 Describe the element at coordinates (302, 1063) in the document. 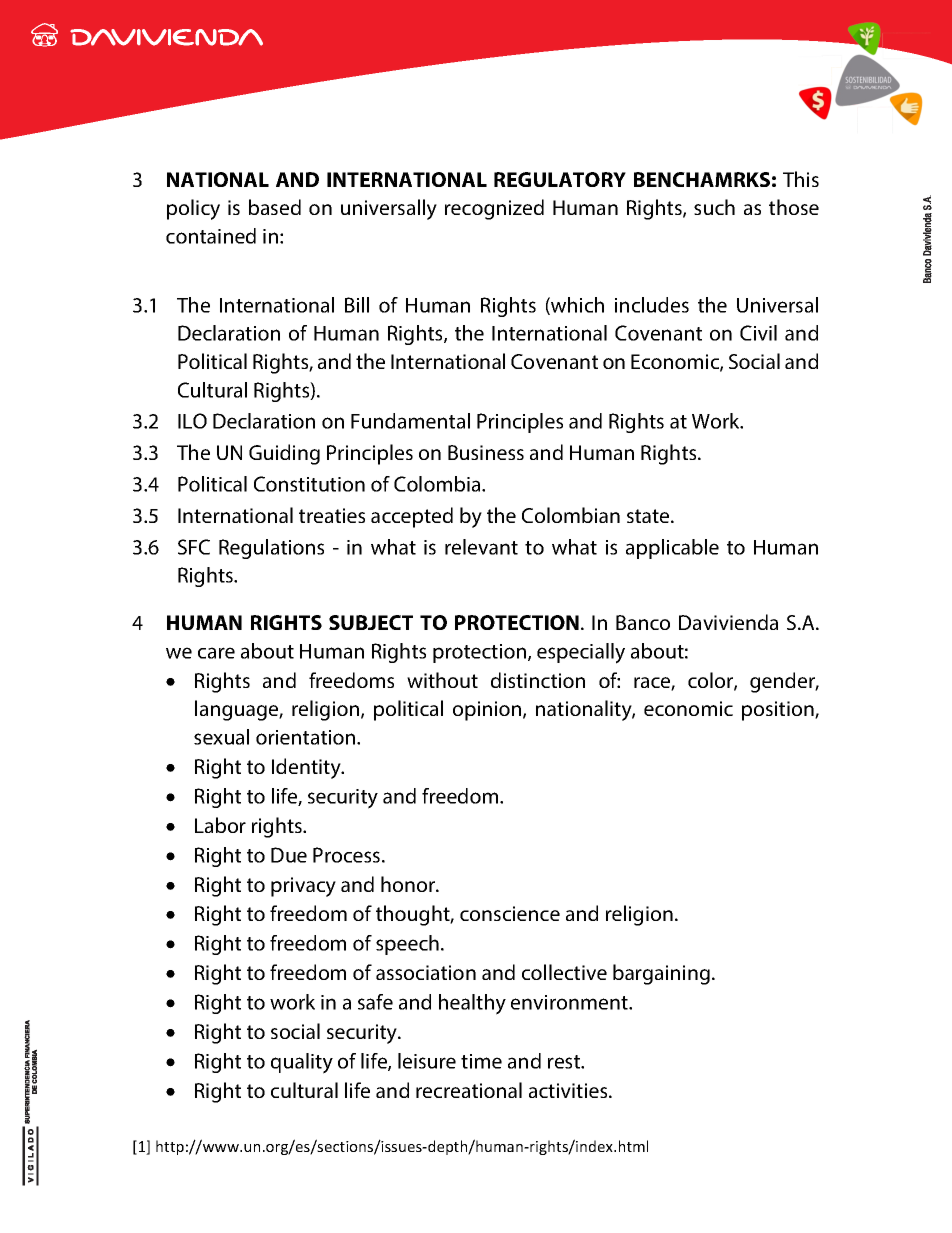

I see `quality` at that location.
